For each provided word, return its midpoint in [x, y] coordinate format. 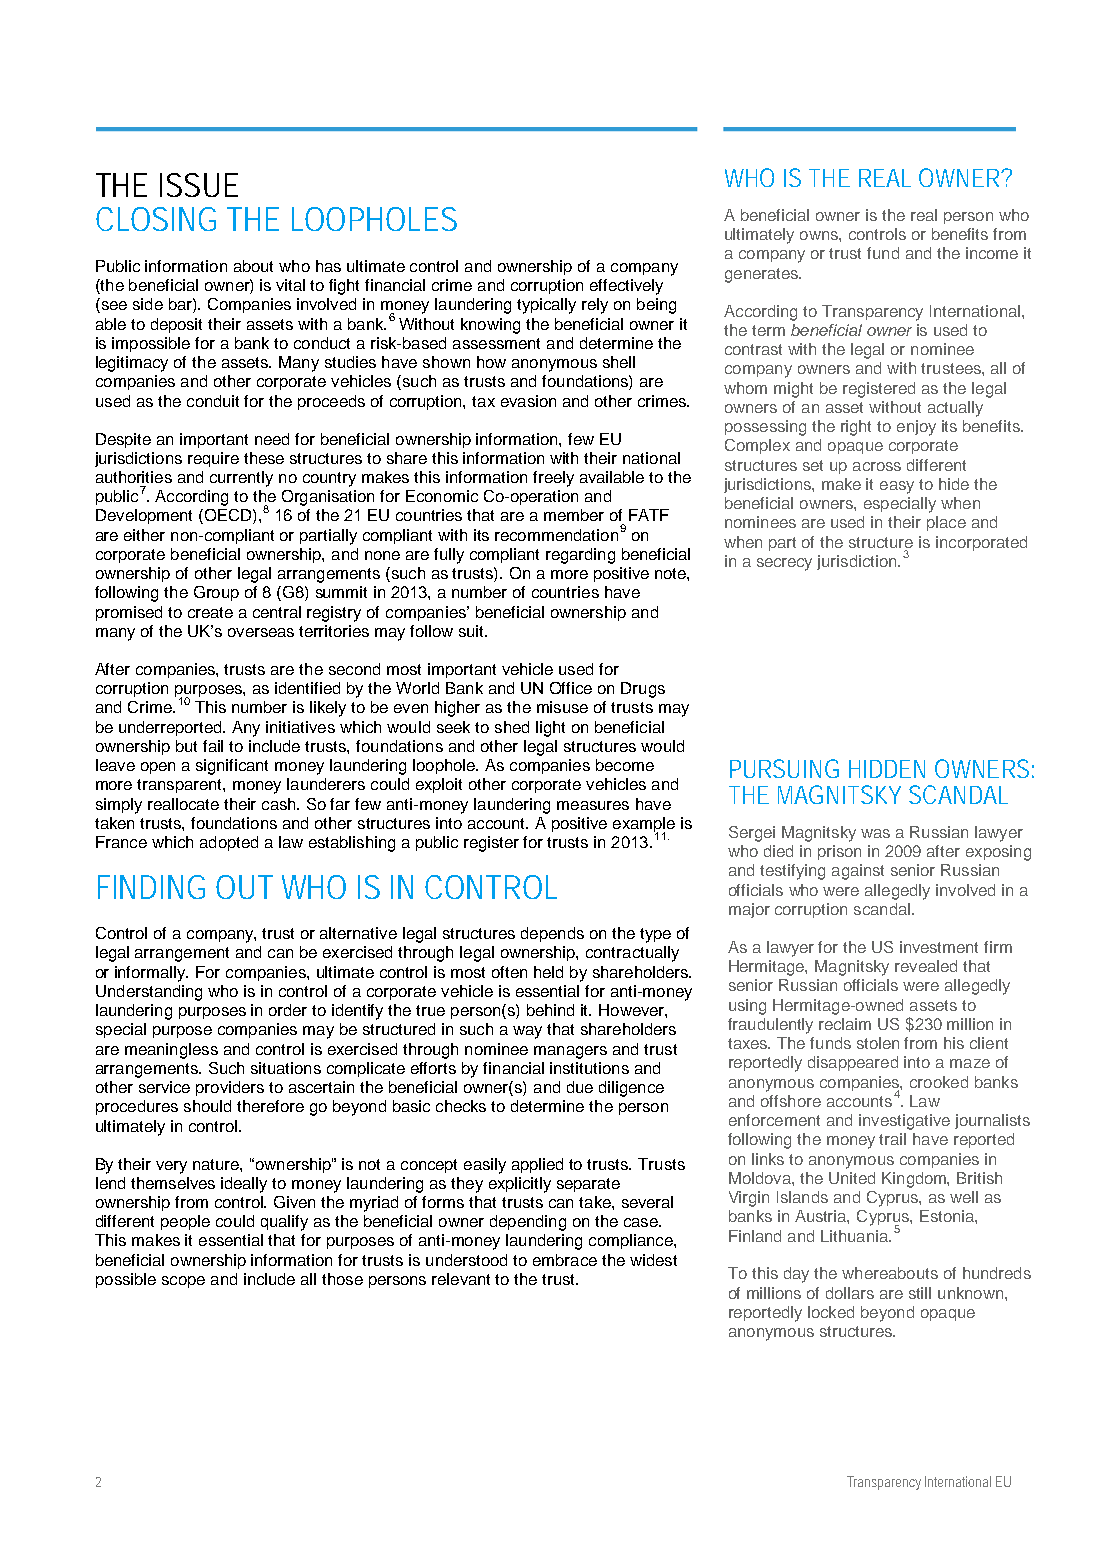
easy [897, 487]
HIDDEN [887, 769]
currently [241, 479]
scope [183, 1282]
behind [550, 1010]
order [288, 1010]
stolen [878, 1043]
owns [820, 235]
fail [213, 746]
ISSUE [199, 185]
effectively [626, 287]
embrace [565, 1260]
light [550, 729]
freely [553, 479]
